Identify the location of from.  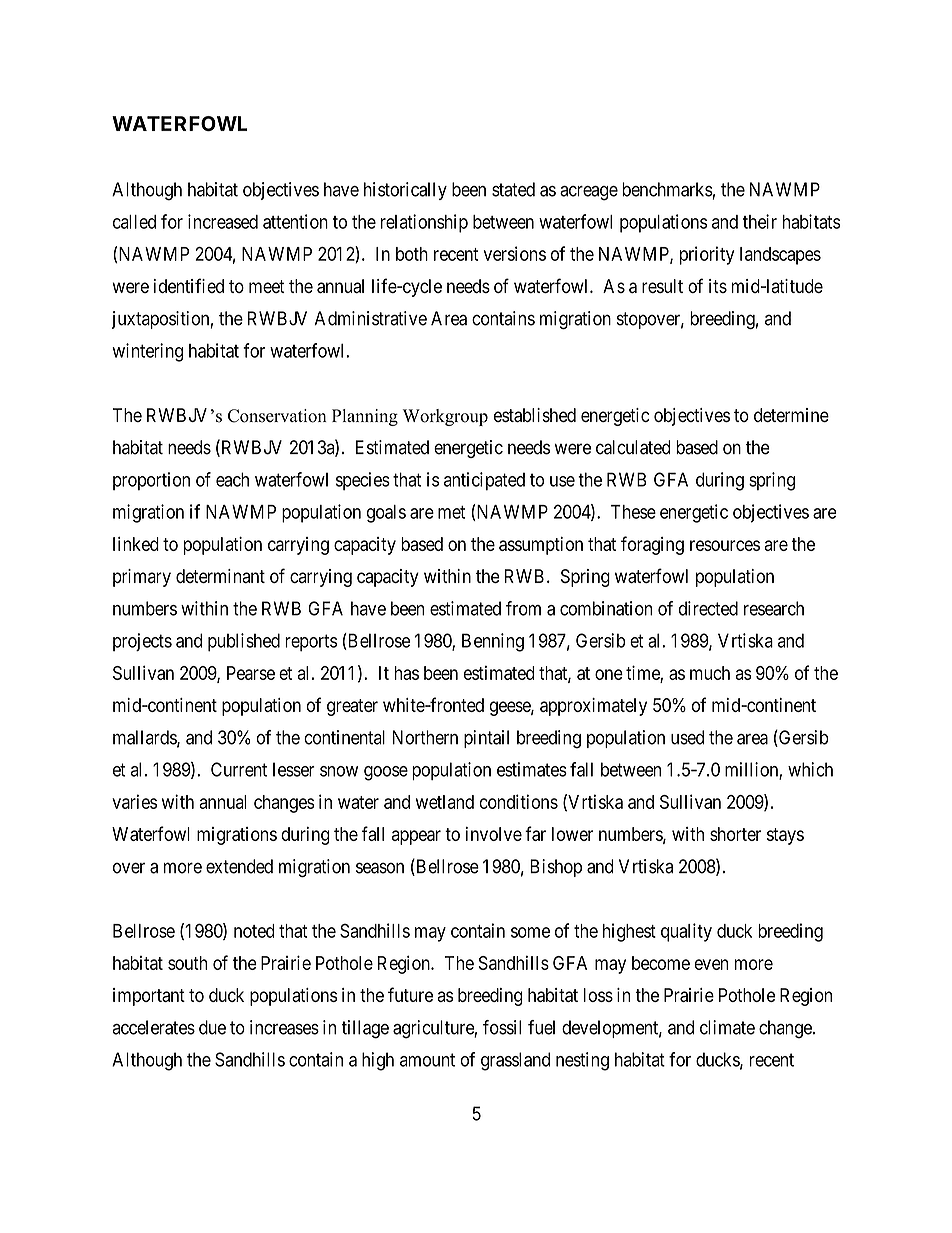
(523, 608).
